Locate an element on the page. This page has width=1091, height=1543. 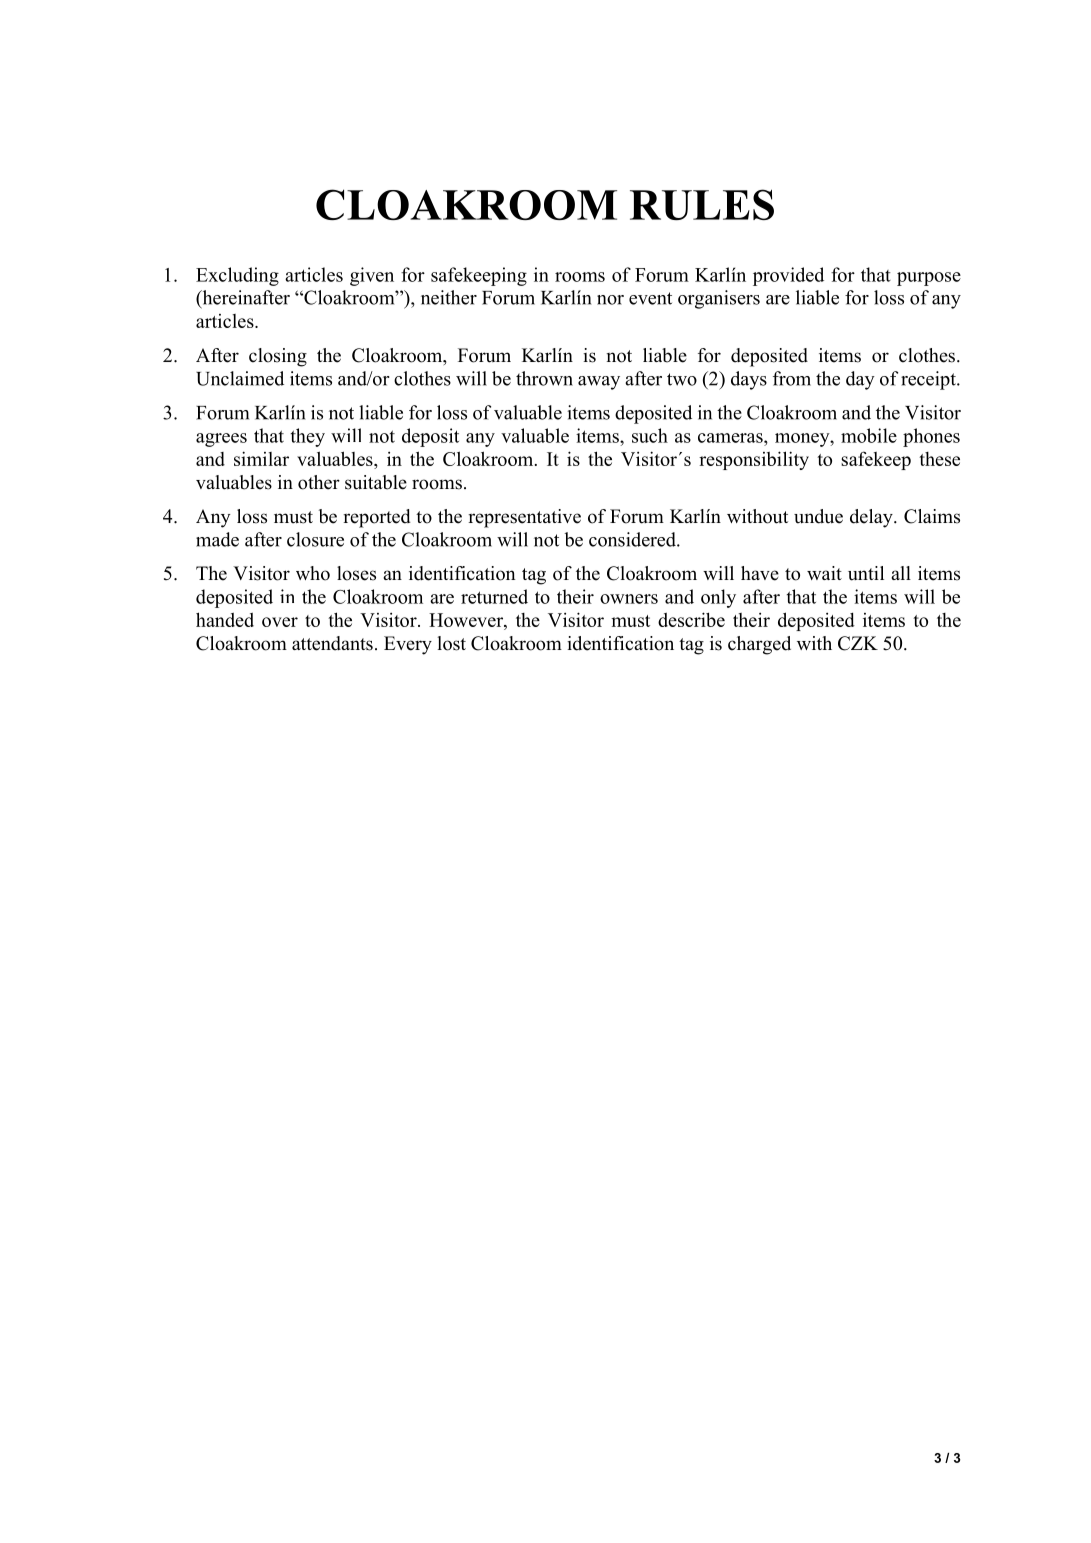
closing is located at coordinates (278, 357).
